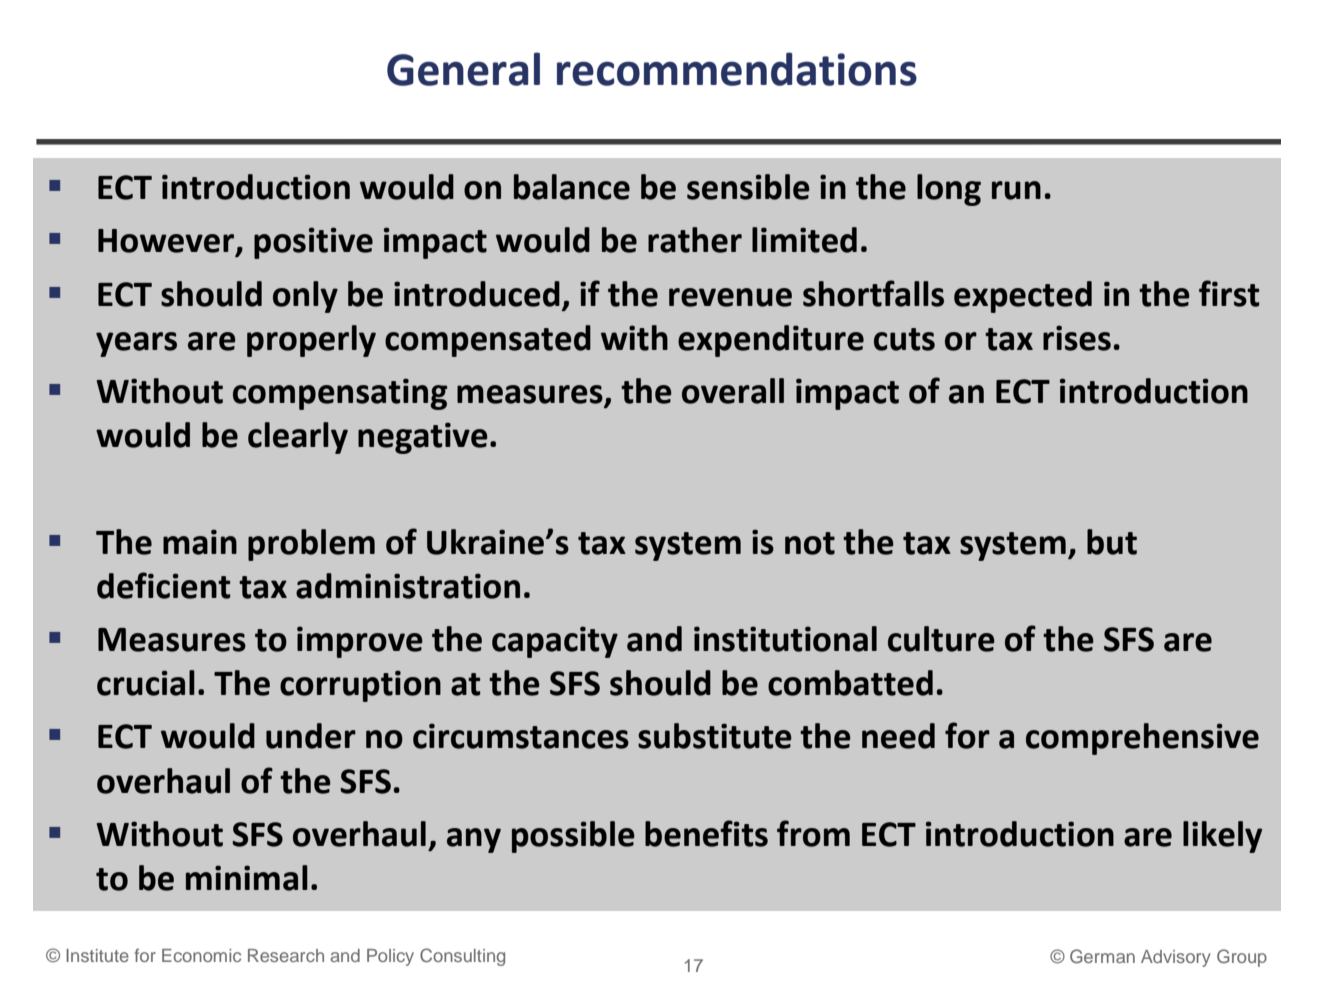 The width and height of the document is (1328, 996). Describe the element at coordinates (463, 69) in the document. I see `General` at that location.
